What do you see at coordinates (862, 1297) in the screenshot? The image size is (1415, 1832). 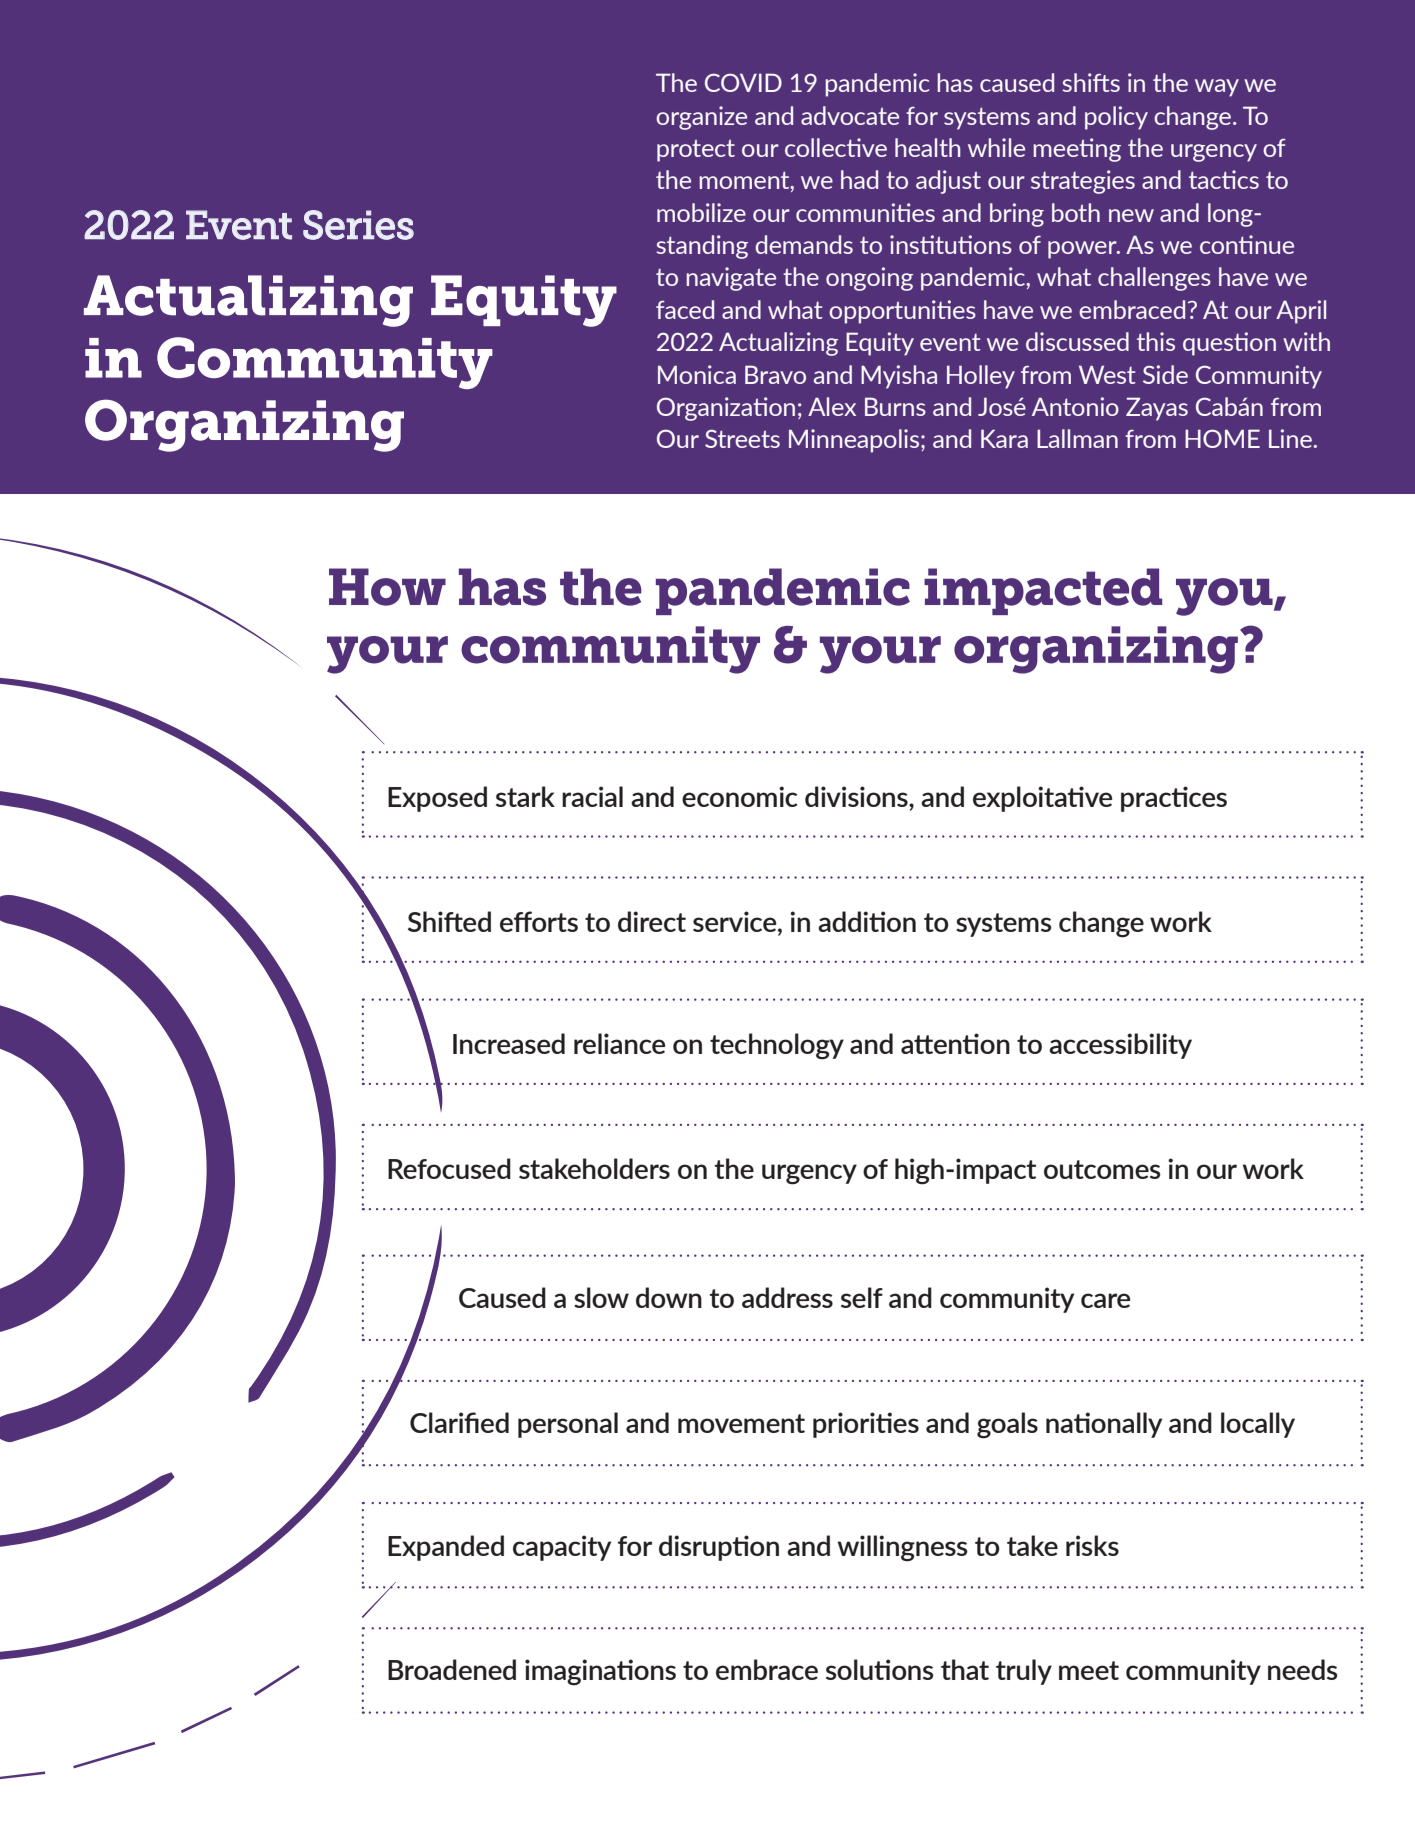 I see `self` at bounding box center [862, 1297].
